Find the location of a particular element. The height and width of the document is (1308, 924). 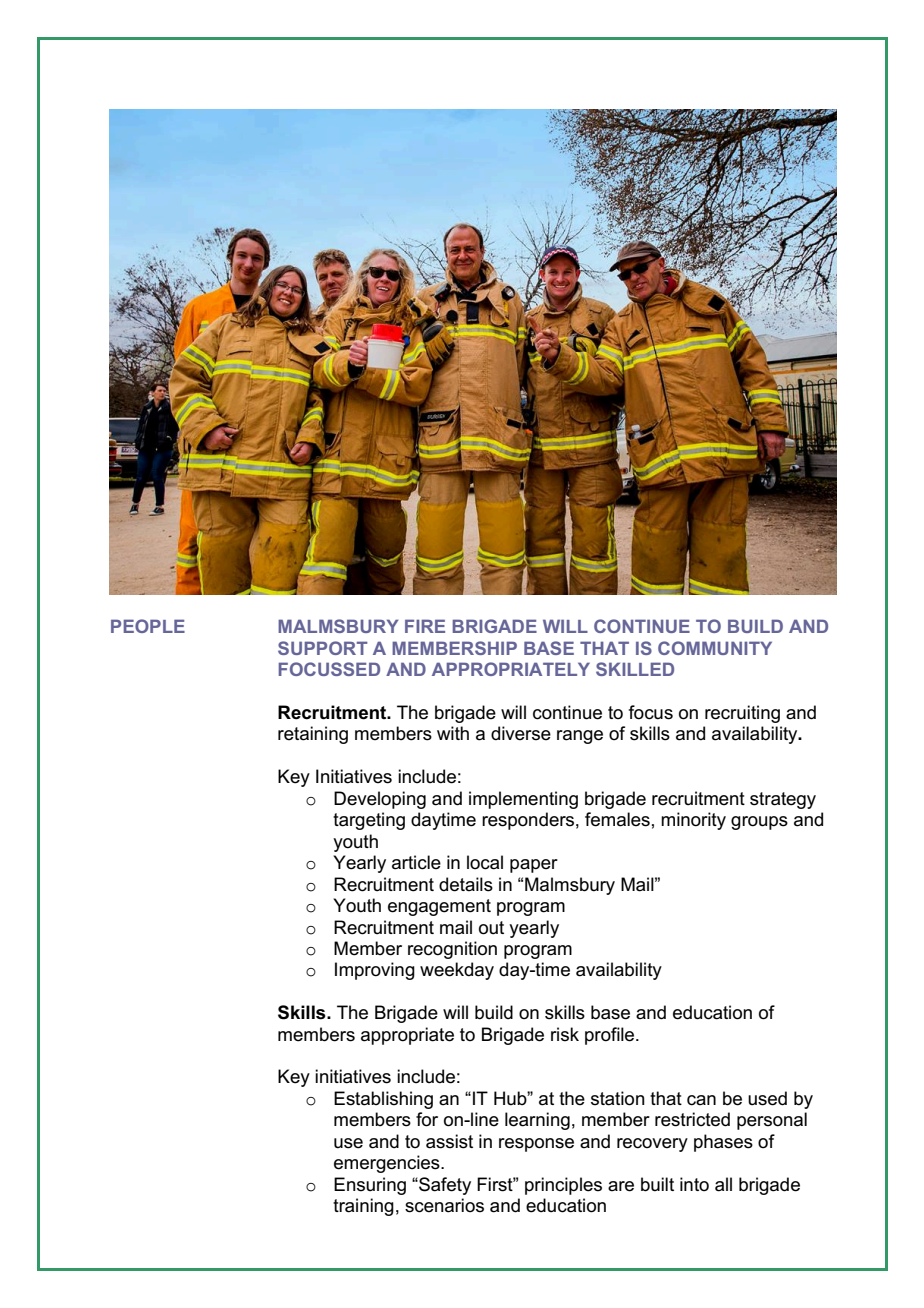

COMMUNITY is located at coordinates (715, 648).
